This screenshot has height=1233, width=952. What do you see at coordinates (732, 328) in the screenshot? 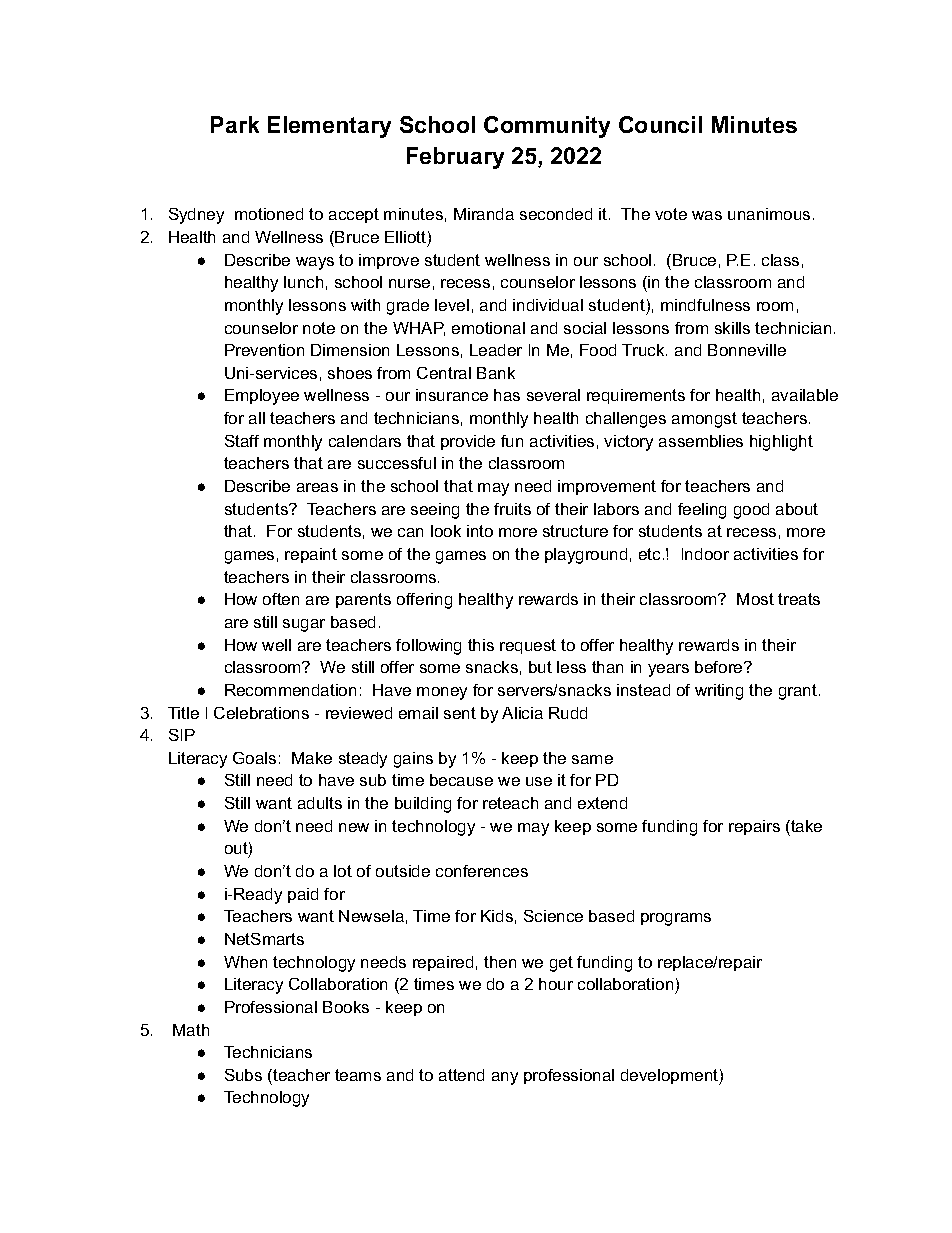
I see `skills` at bounding box center [732, 328].
